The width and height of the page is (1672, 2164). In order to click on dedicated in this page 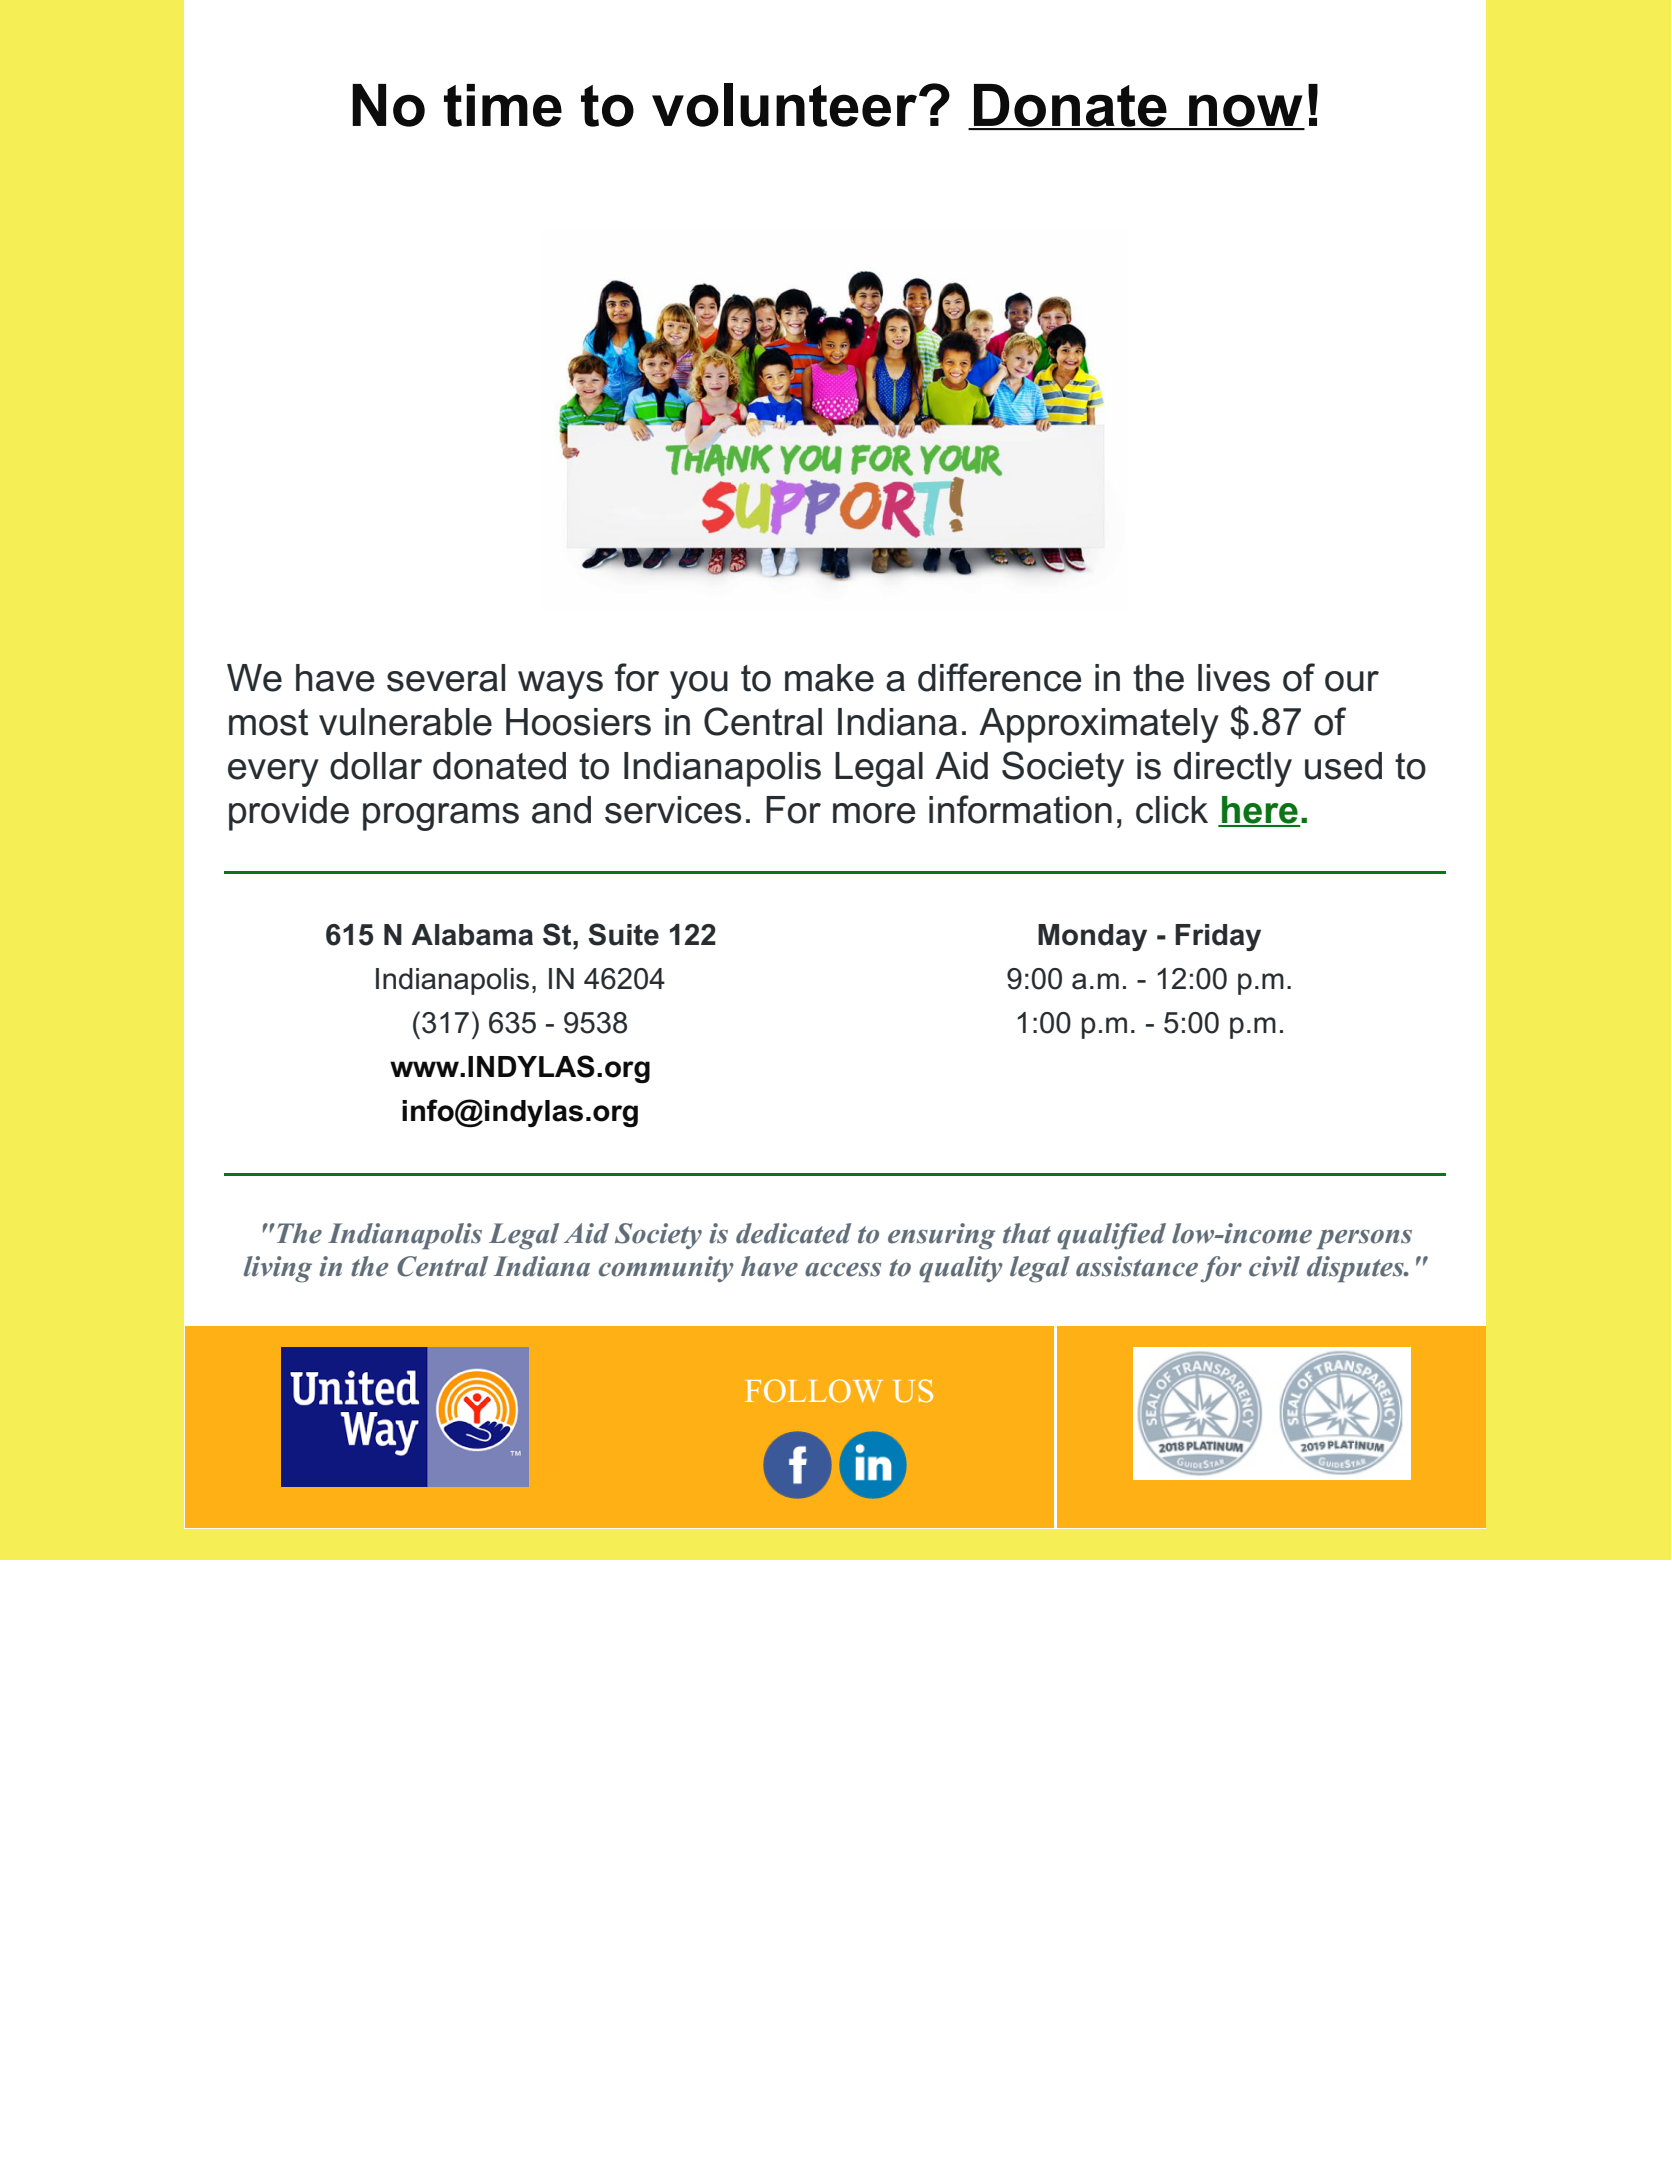, I will do `click(793, 1233)`.
